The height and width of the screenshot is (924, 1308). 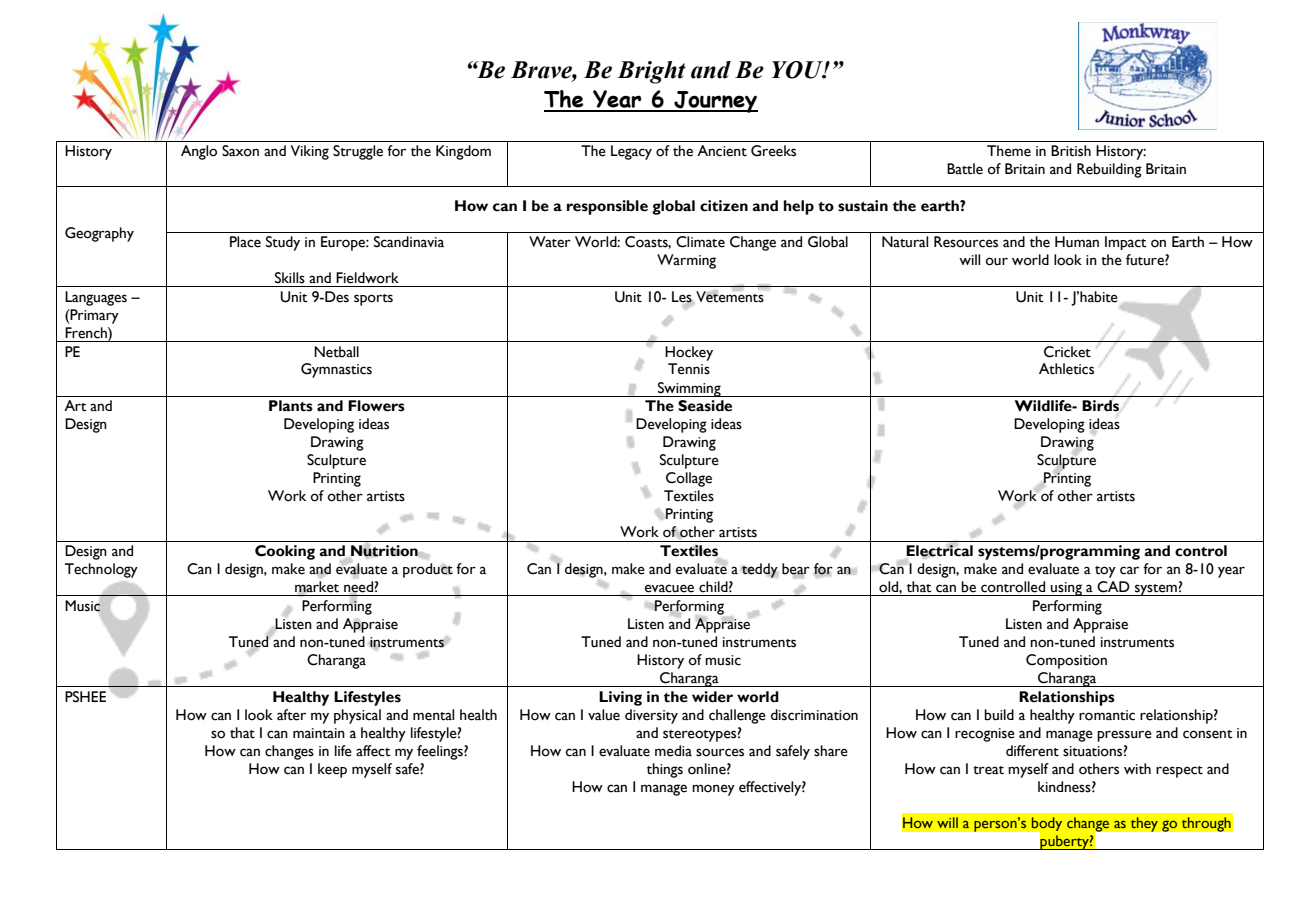 I want to click on Warming, so click(x=686, y=261).
